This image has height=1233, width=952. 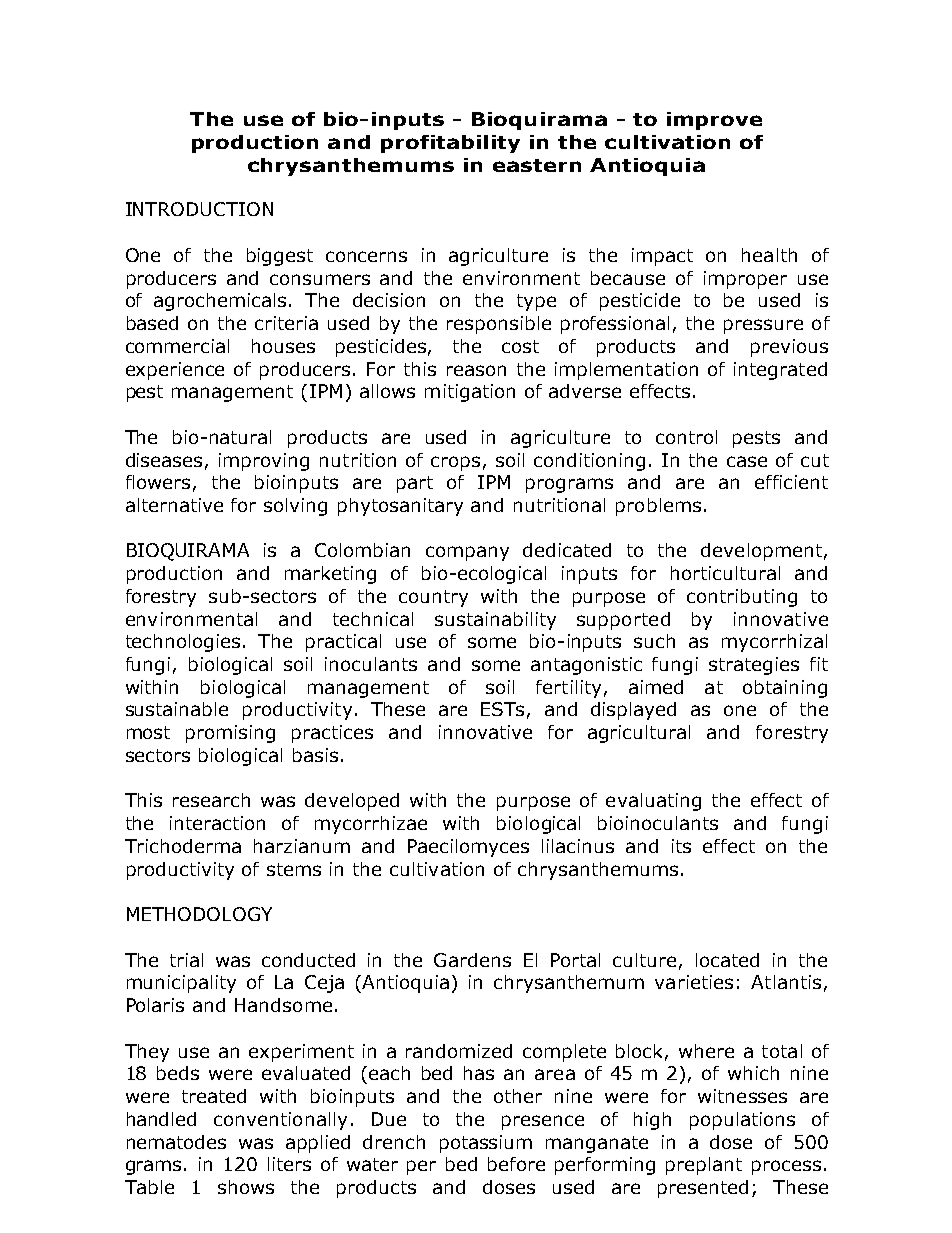 I want to click on located, so click(x=727, y=960).
